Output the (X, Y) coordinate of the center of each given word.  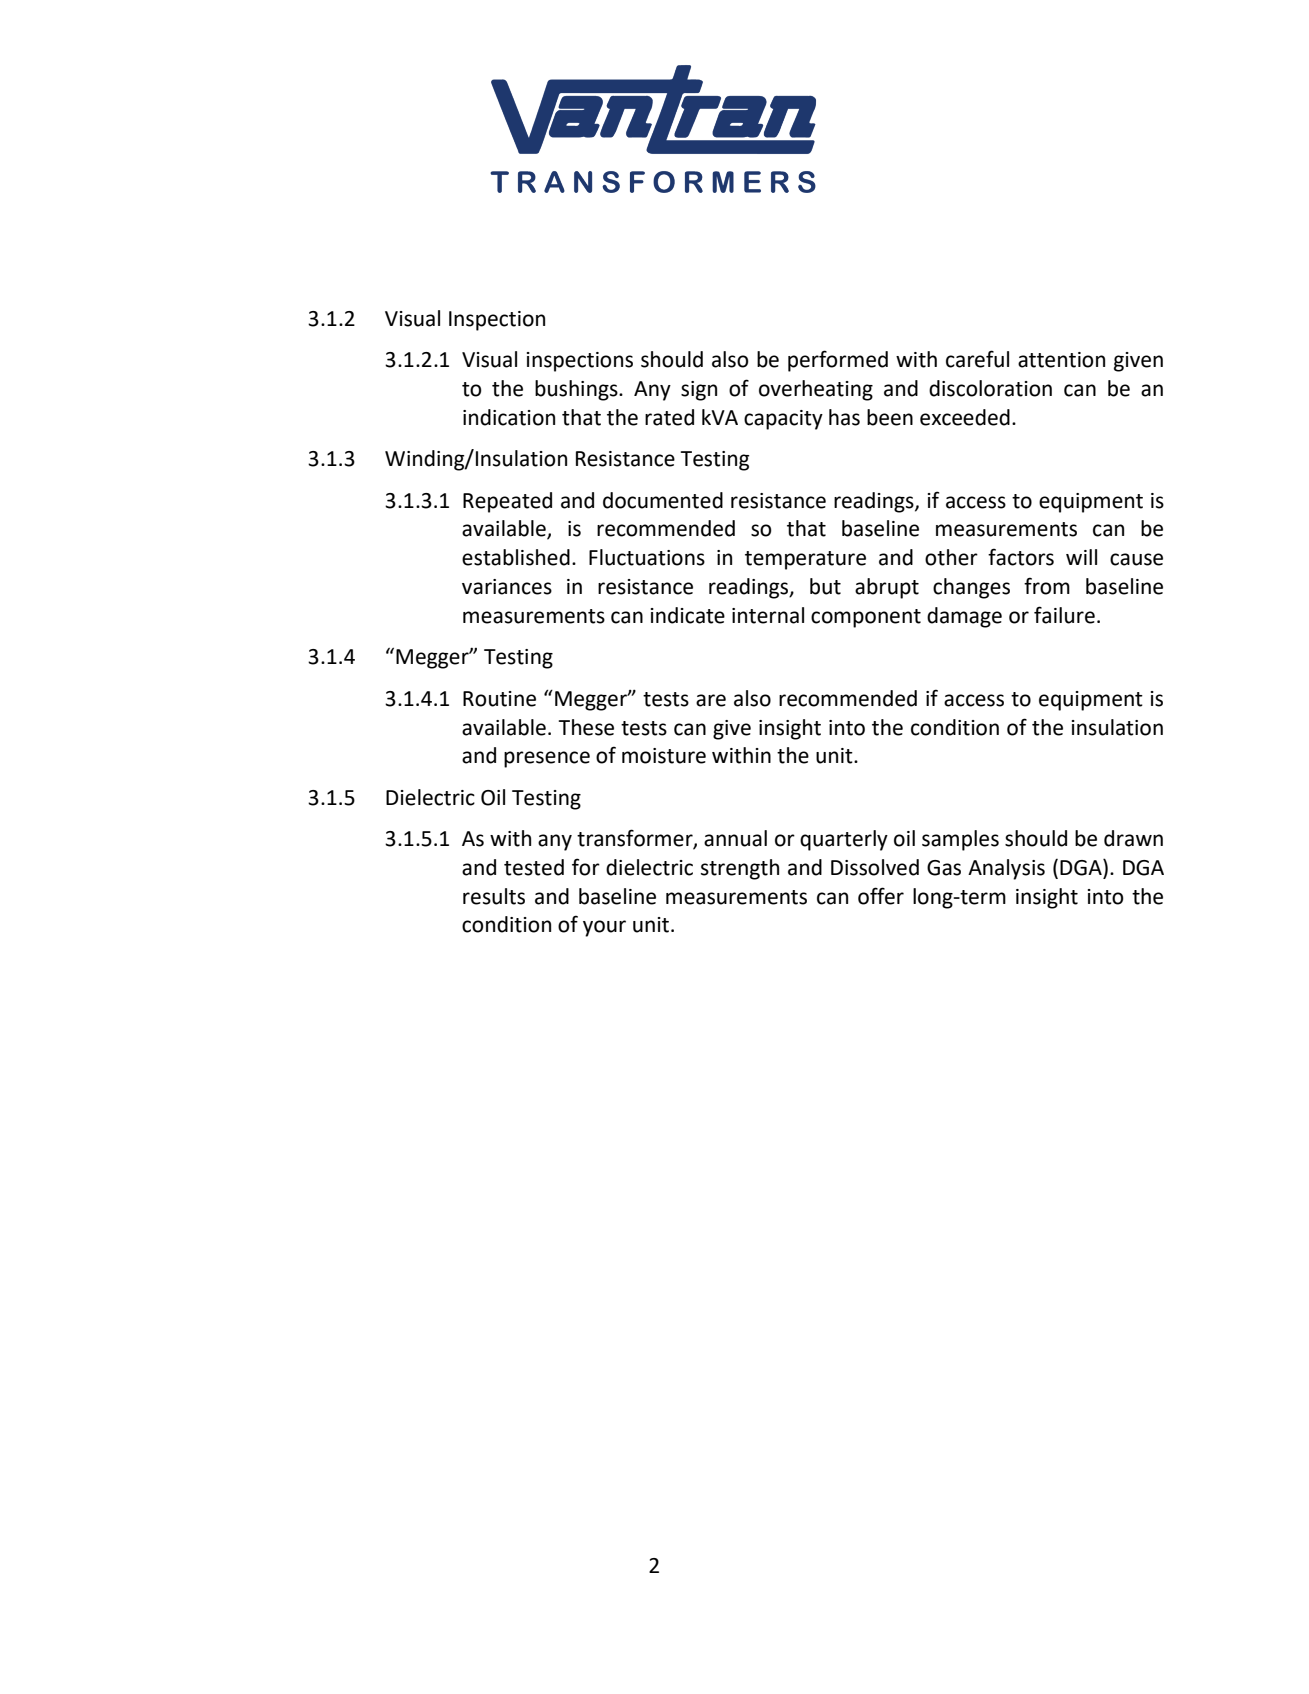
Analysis (1006, 869)
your (604, 928)
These (586, 727)
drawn (1133, 838)
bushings (577, 390)
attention (1061, 360)
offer (881, 896)
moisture (664, 756)
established (516, 557)
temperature (805, 560)
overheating (816, 390)
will (1081, 557)
